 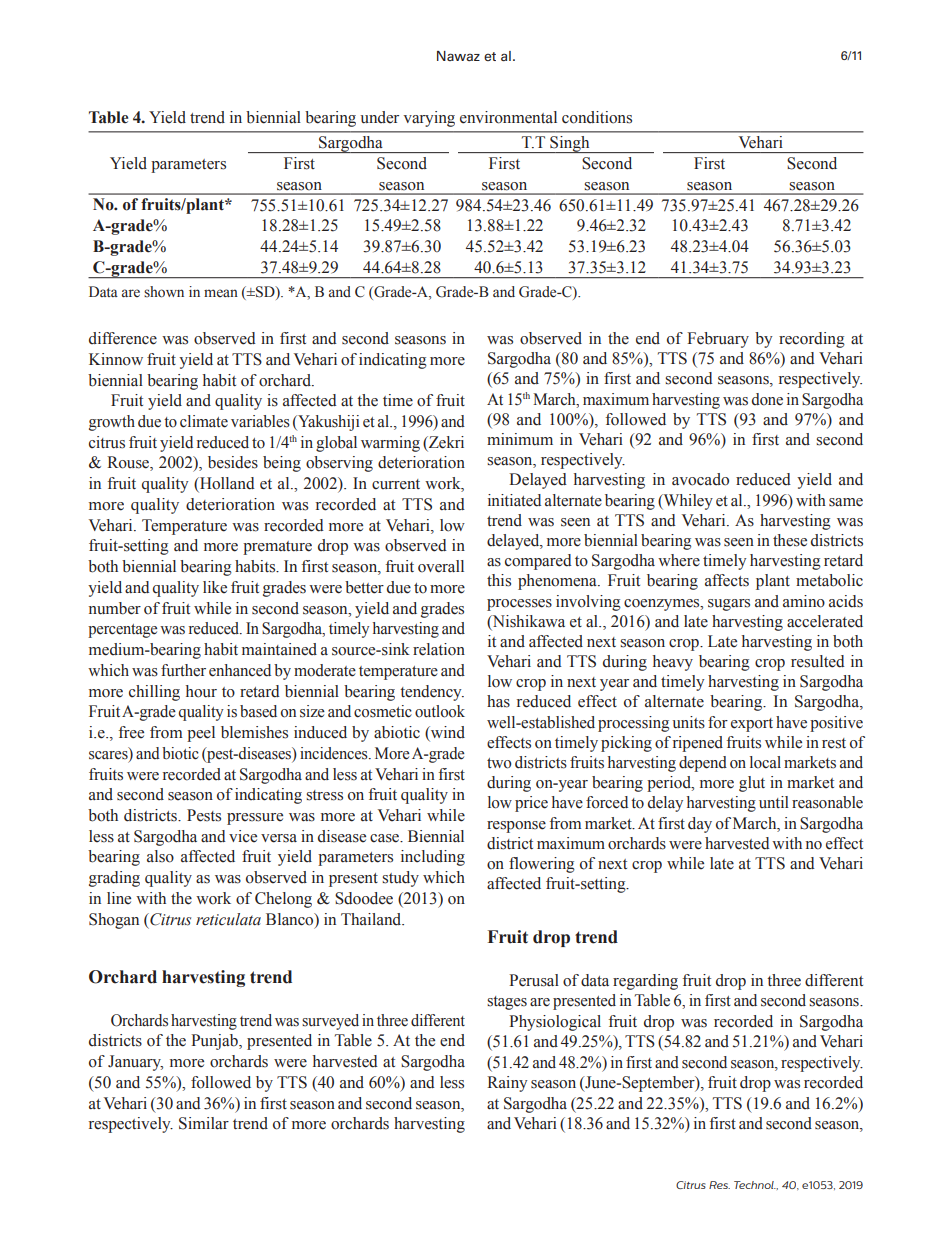 I want to click on February, so click(x=718, y=340).
